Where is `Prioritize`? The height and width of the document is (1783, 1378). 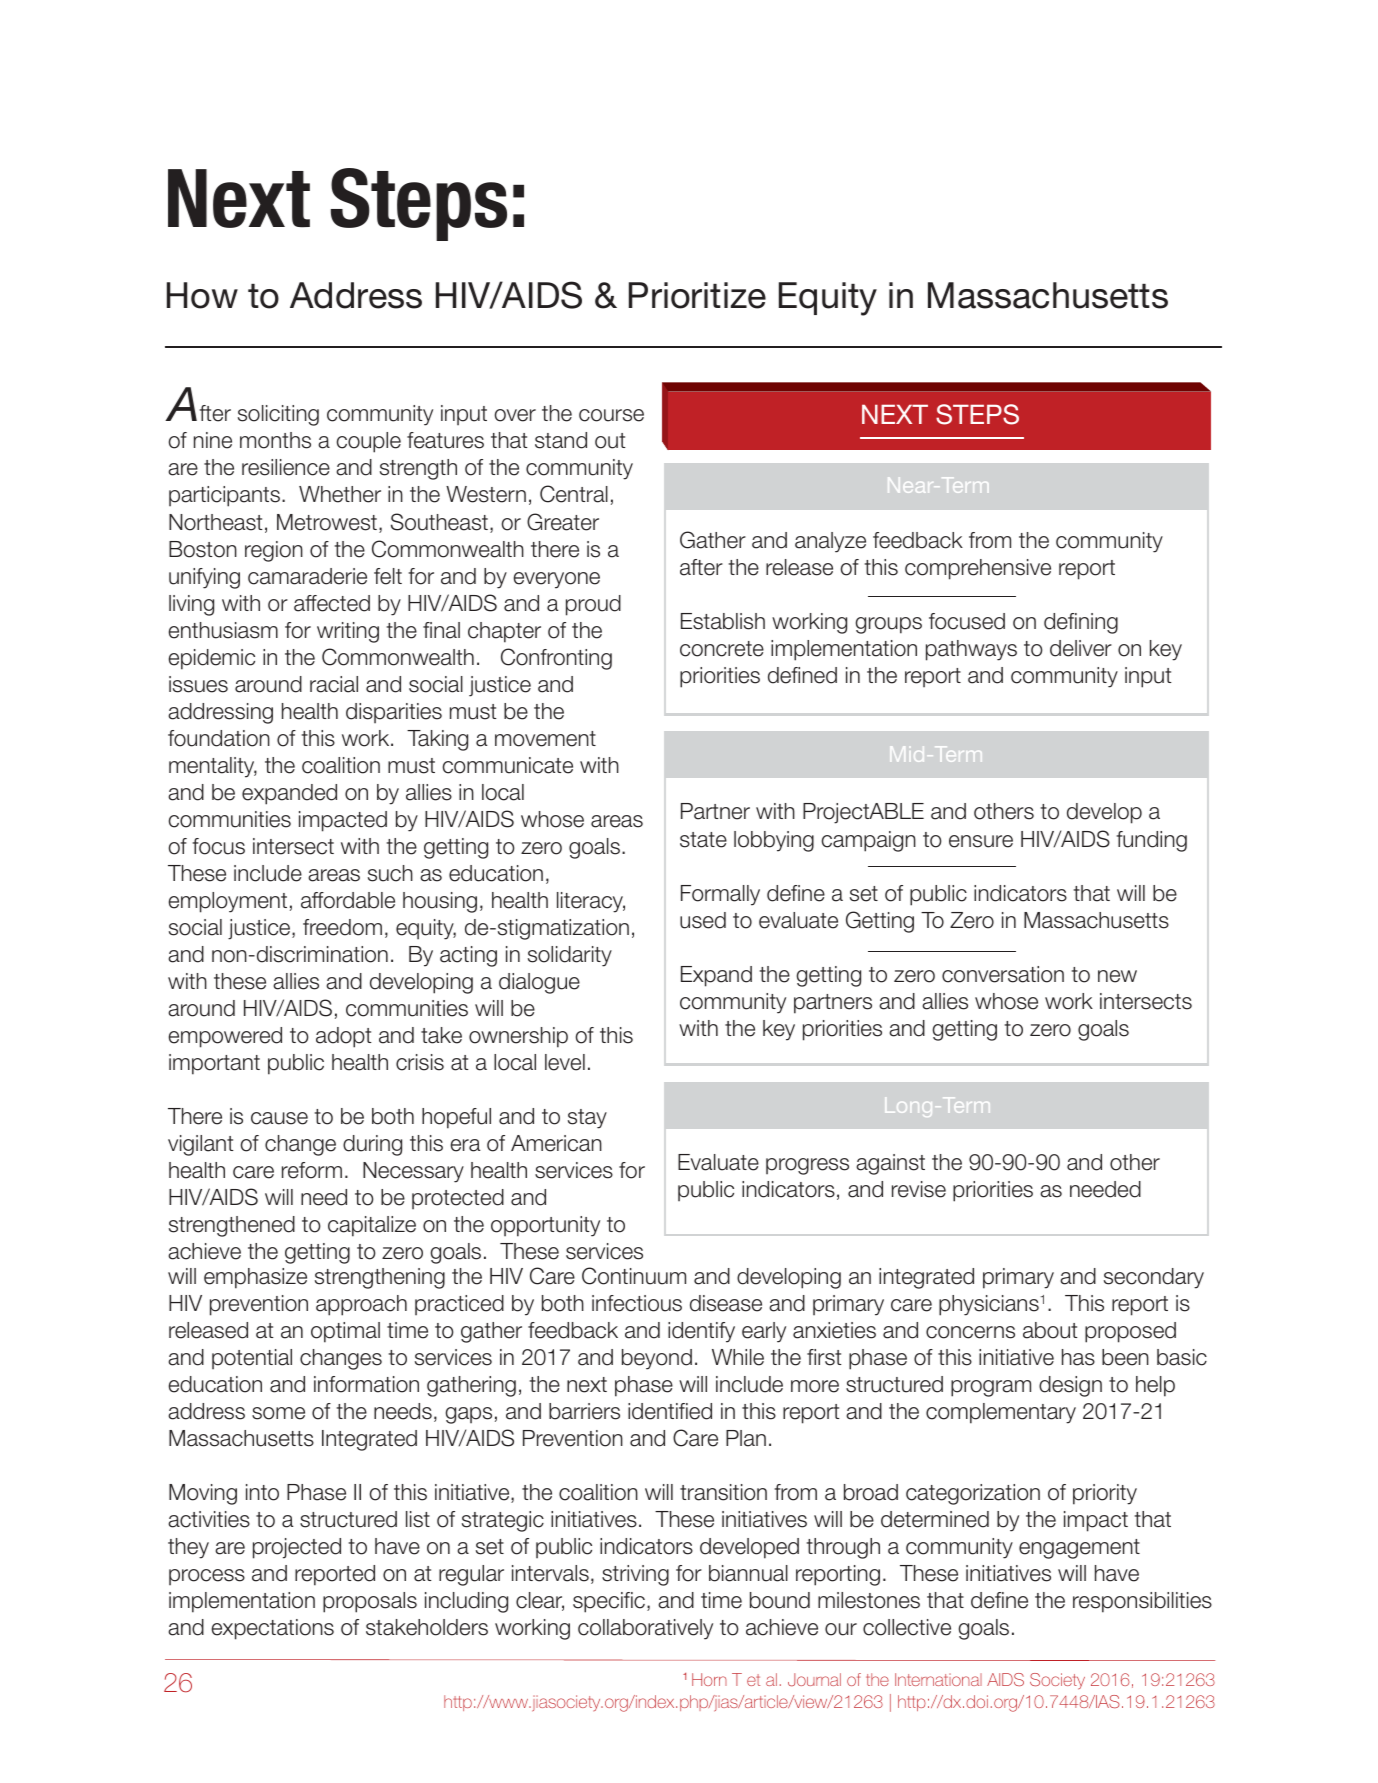
Prioritize is located at coordinates (697, 295).
